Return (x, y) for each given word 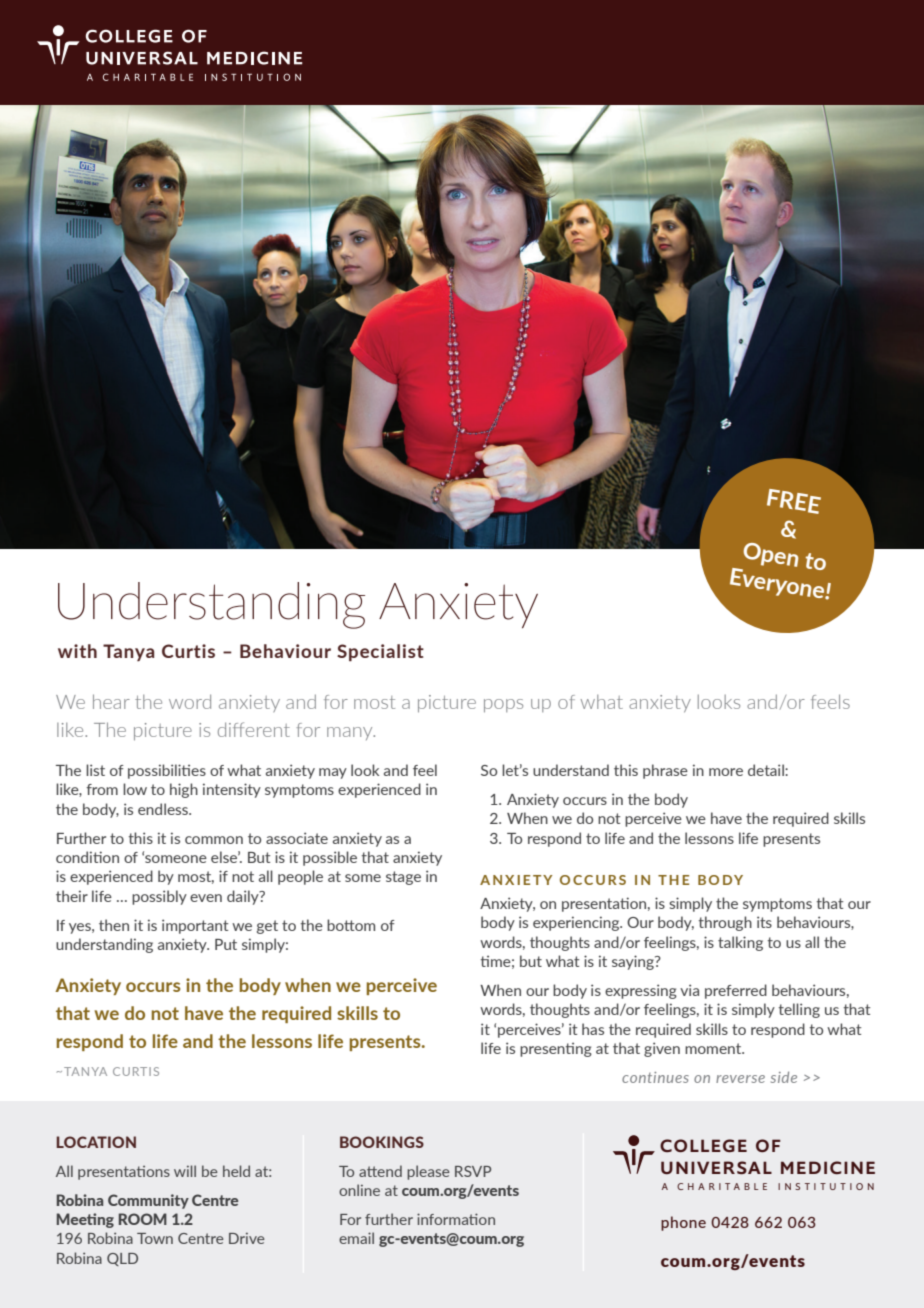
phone (683, 1223)
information (456, 1219)
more (726, 772)
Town (155, 1238)
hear (111, 701)
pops (503, 705)
